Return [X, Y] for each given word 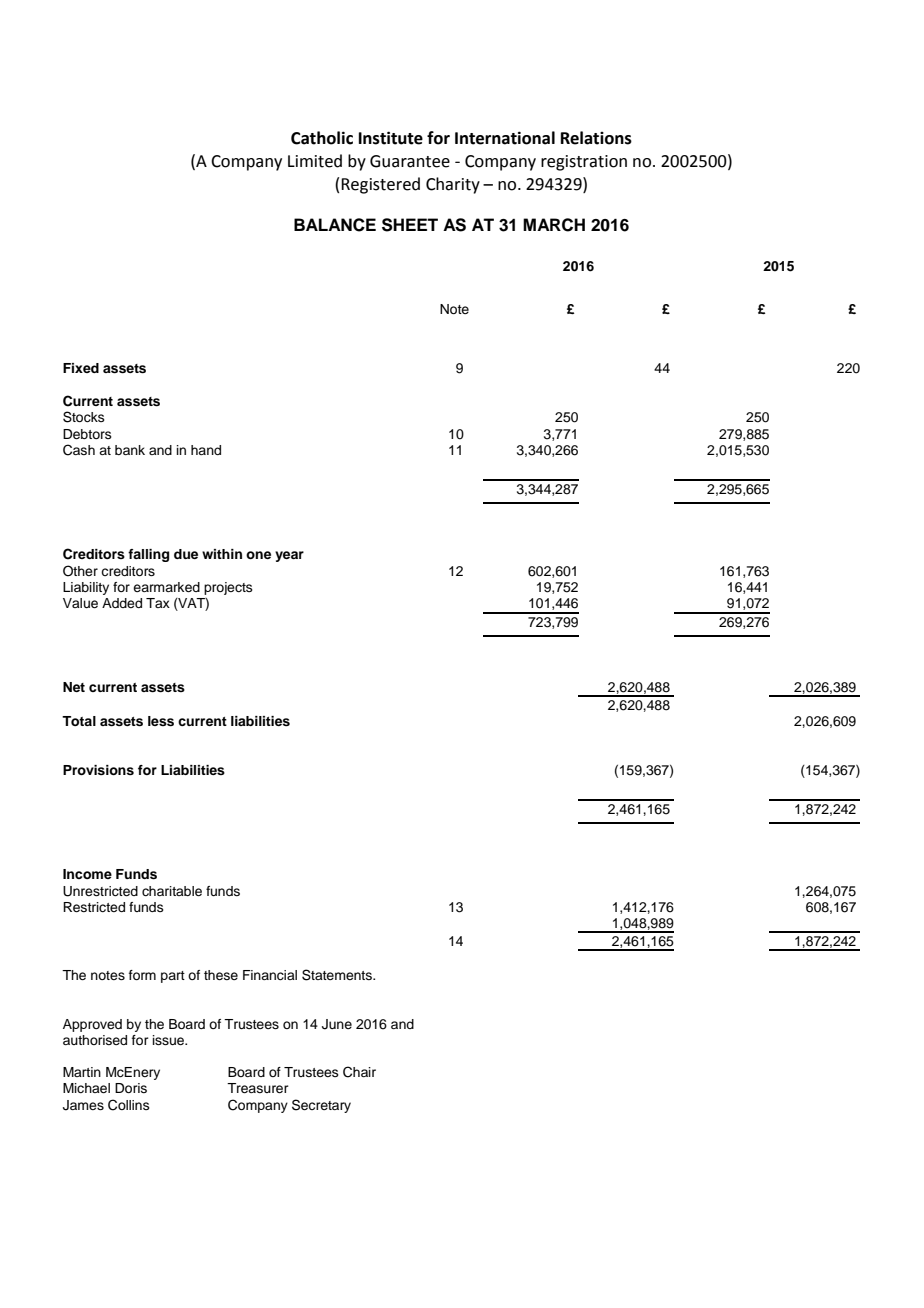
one [258, 555]
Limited [315, 161]
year [289, 556]
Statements [338, 975]
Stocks [84, 417]
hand [206, 450]
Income [87, 874]
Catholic [322, 138]
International [505, 138]
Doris [131, 1088]
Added [122, 603]
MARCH [554, 225]
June [337, 1024]
